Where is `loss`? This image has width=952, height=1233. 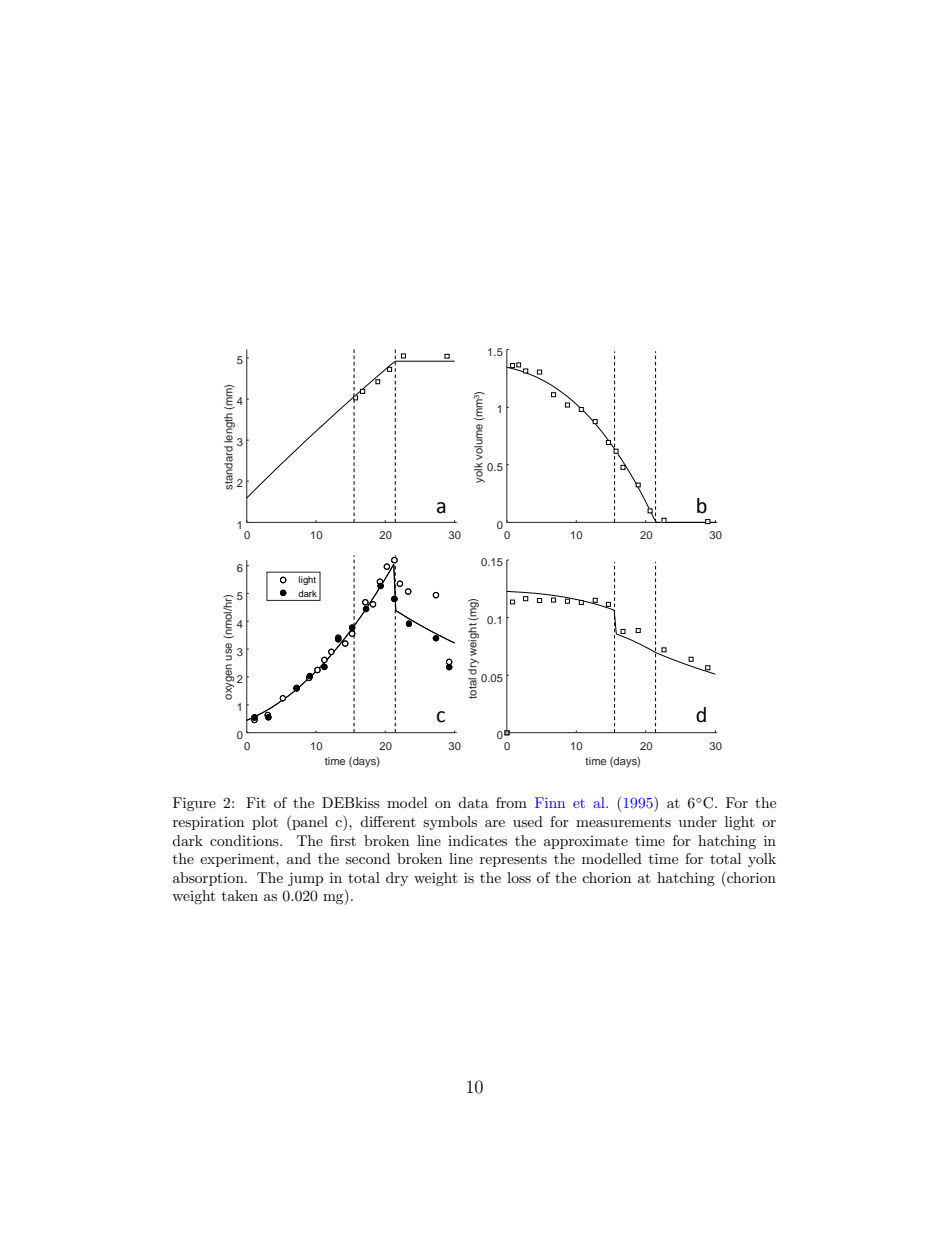
loss is located at coordinates (519, 877).
